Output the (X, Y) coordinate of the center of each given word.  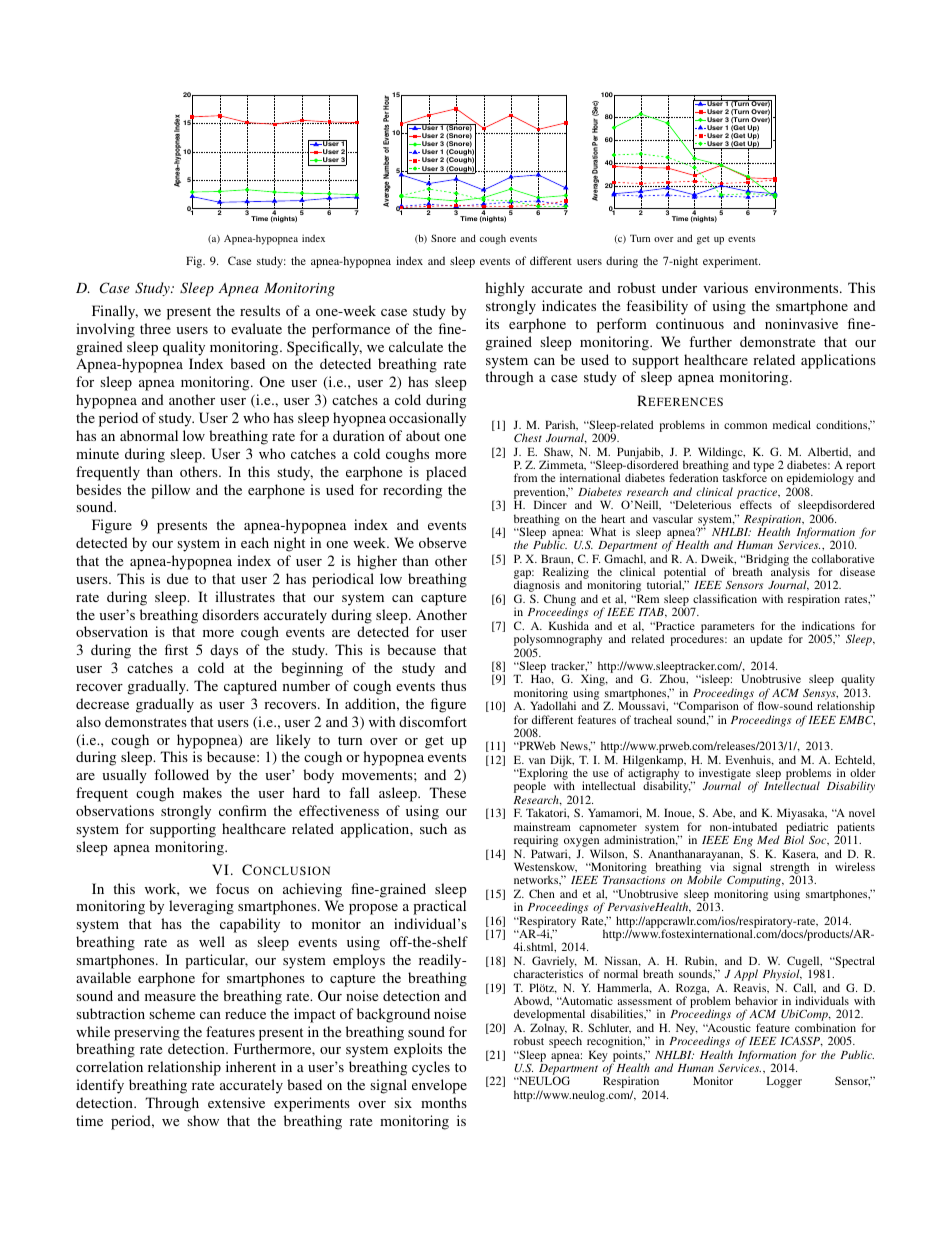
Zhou (674, 679)
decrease (102, 703)
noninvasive (801, 323)
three (155, 328)
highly (505, 289)
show (203, 1120)
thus (453, 685)
